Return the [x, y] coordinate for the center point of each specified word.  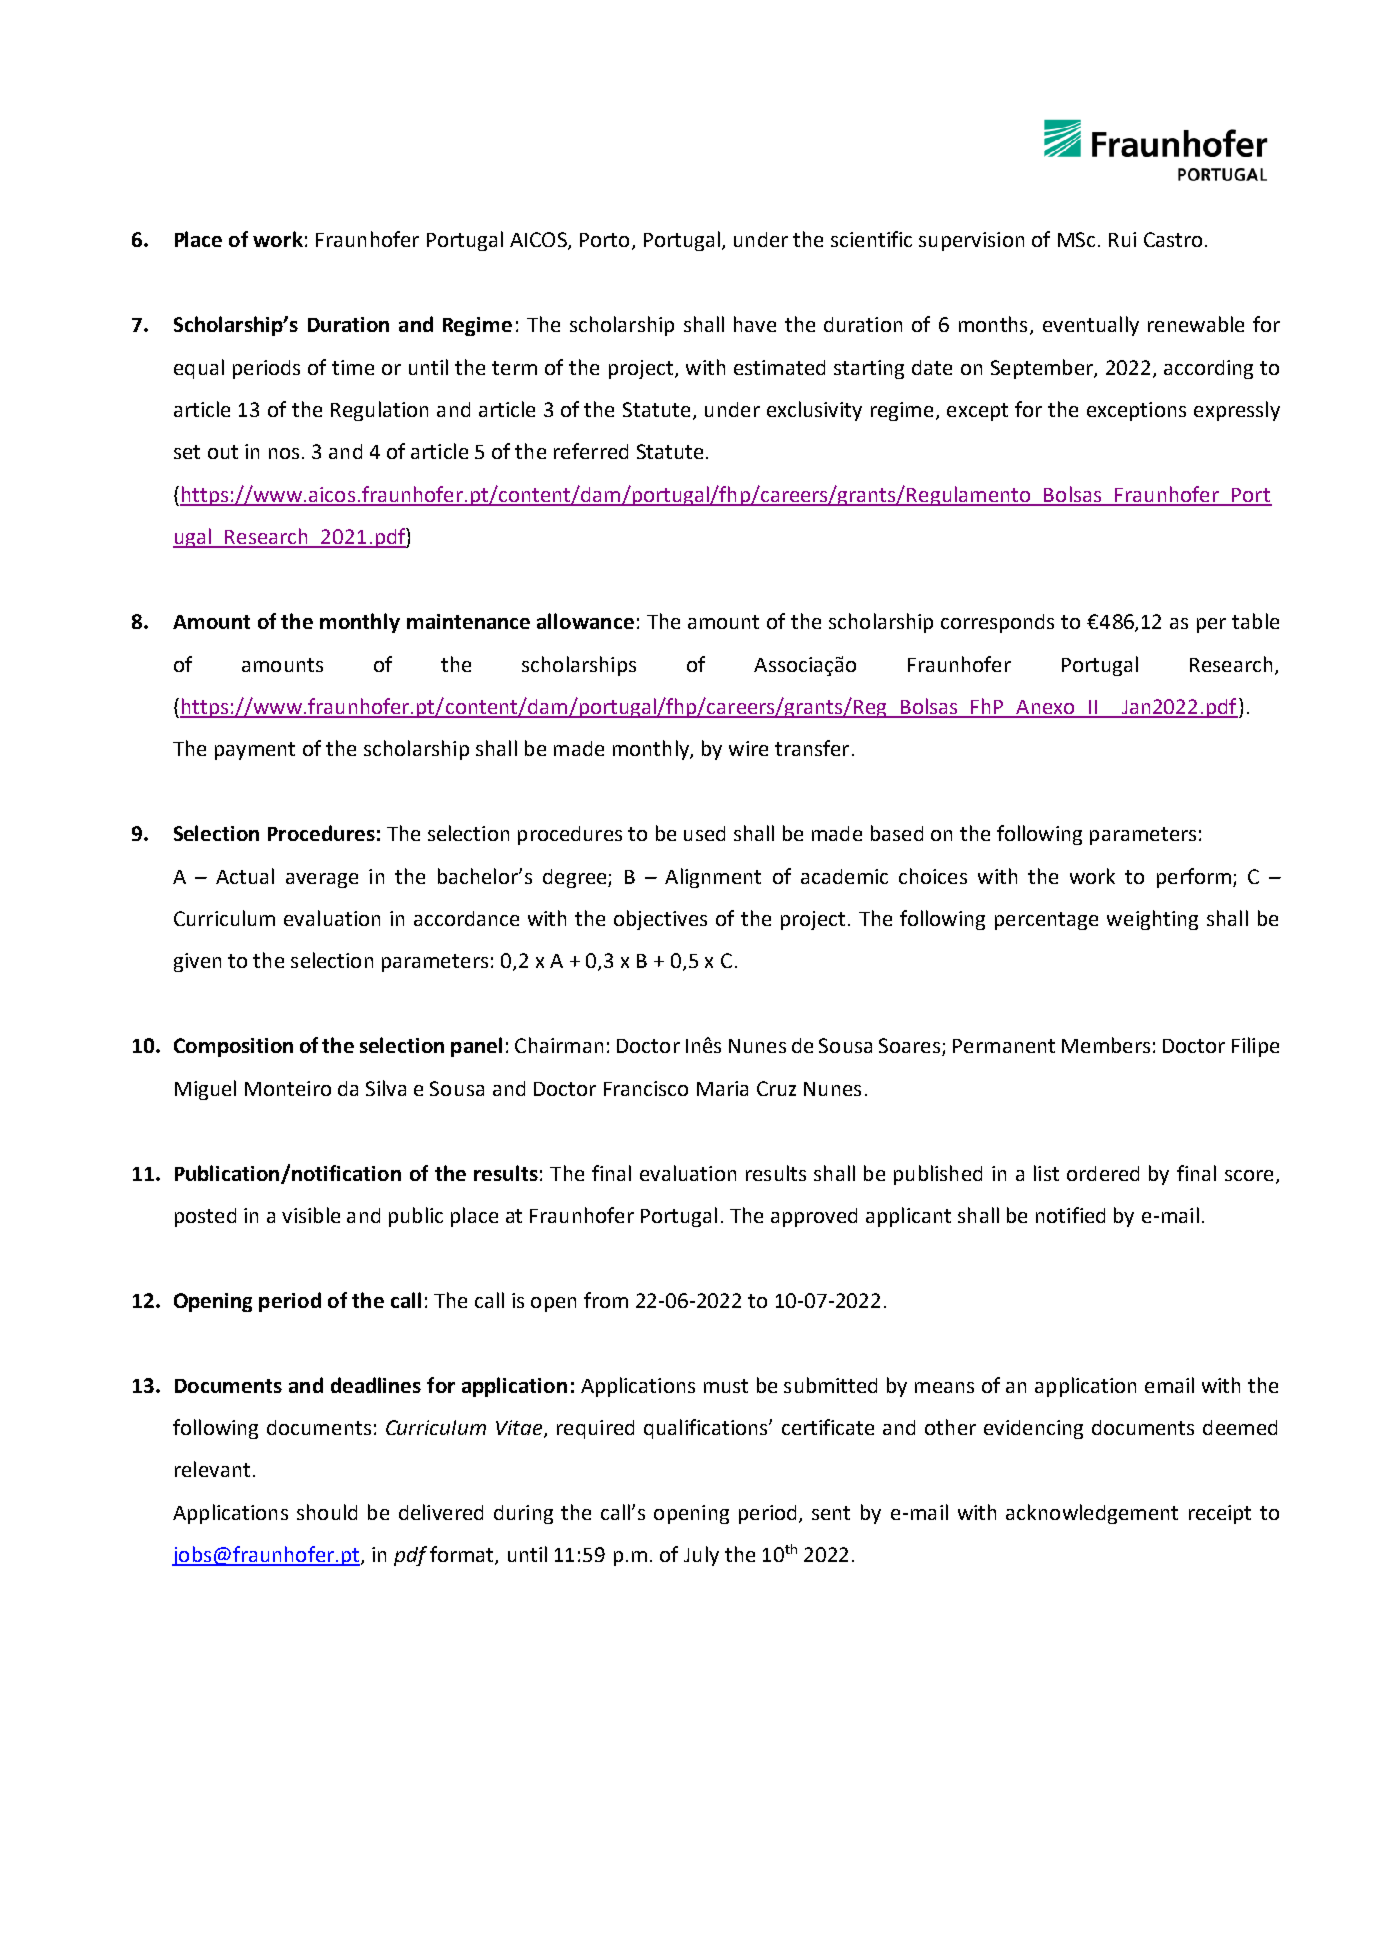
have [755, 324]
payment [255, 751]
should [327, 1512]
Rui [1122, 239]
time [353, 367]
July [701, 1556]
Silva [386, 1088]
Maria [722, 1088]
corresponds [997, 623]
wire [748, 748]
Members [1106, 1045]
